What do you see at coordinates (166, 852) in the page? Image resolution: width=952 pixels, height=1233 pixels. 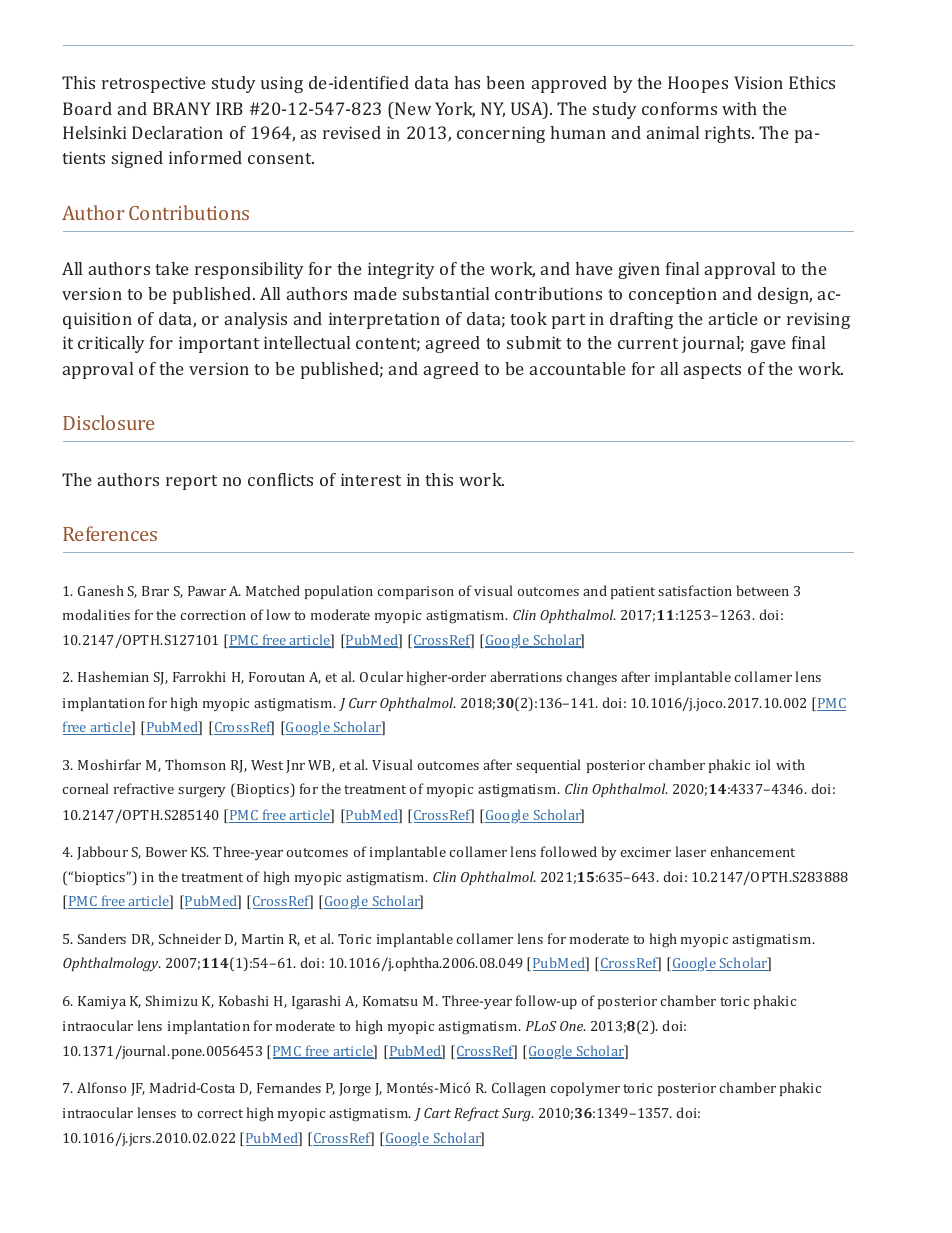 I see `Bower` at bounding box center [166, 852].
